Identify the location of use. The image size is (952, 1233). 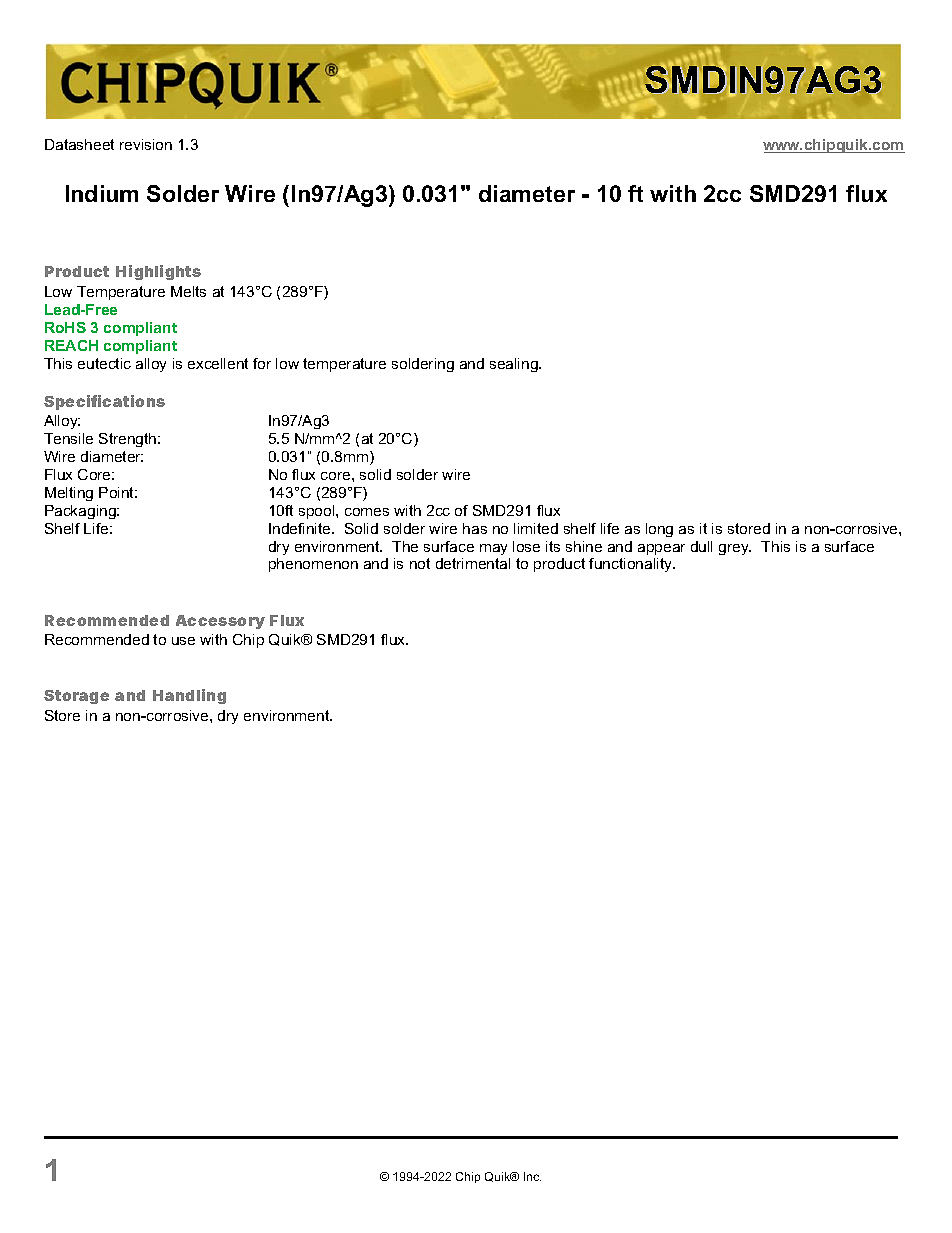
(183, 641).
